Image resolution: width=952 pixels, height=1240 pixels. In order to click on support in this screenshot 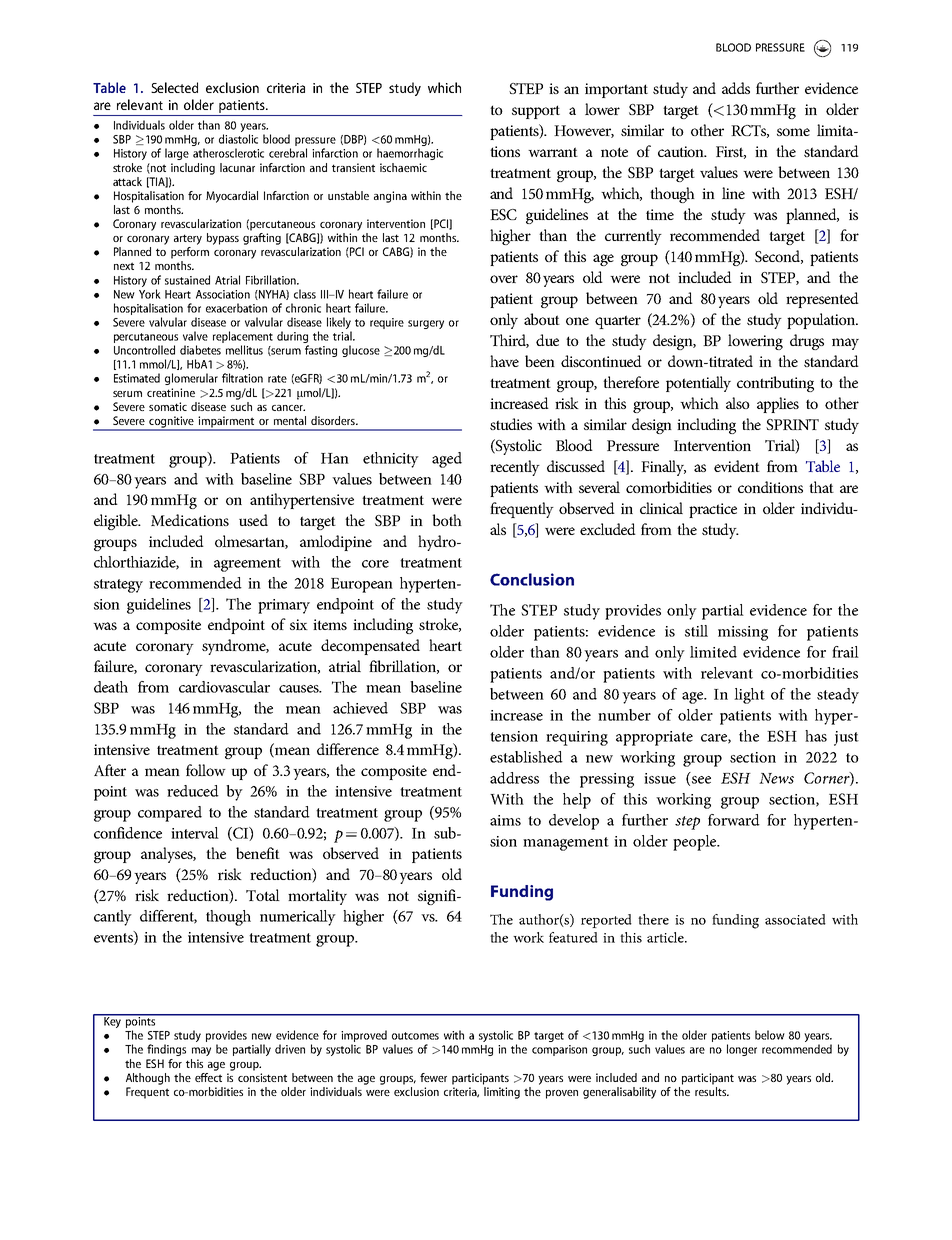, I will do `click(536, 112)`.
